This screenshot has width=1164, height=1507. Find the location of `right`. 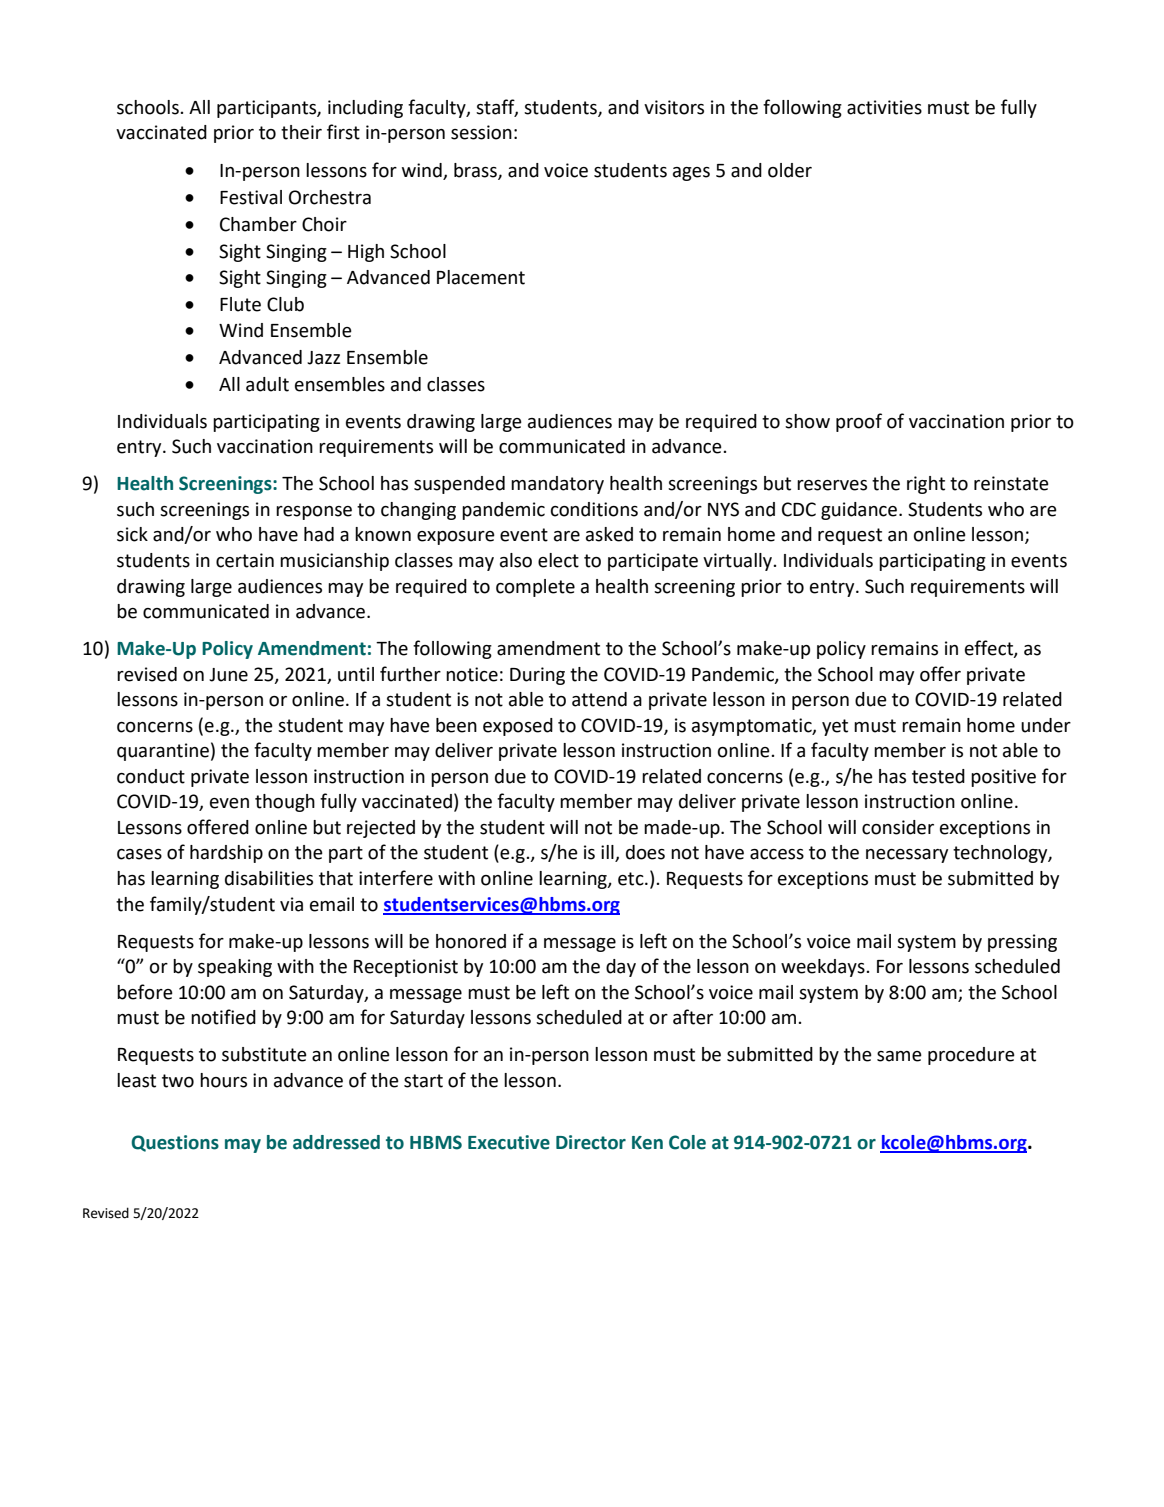

right is located at coordinates (926, 485).
